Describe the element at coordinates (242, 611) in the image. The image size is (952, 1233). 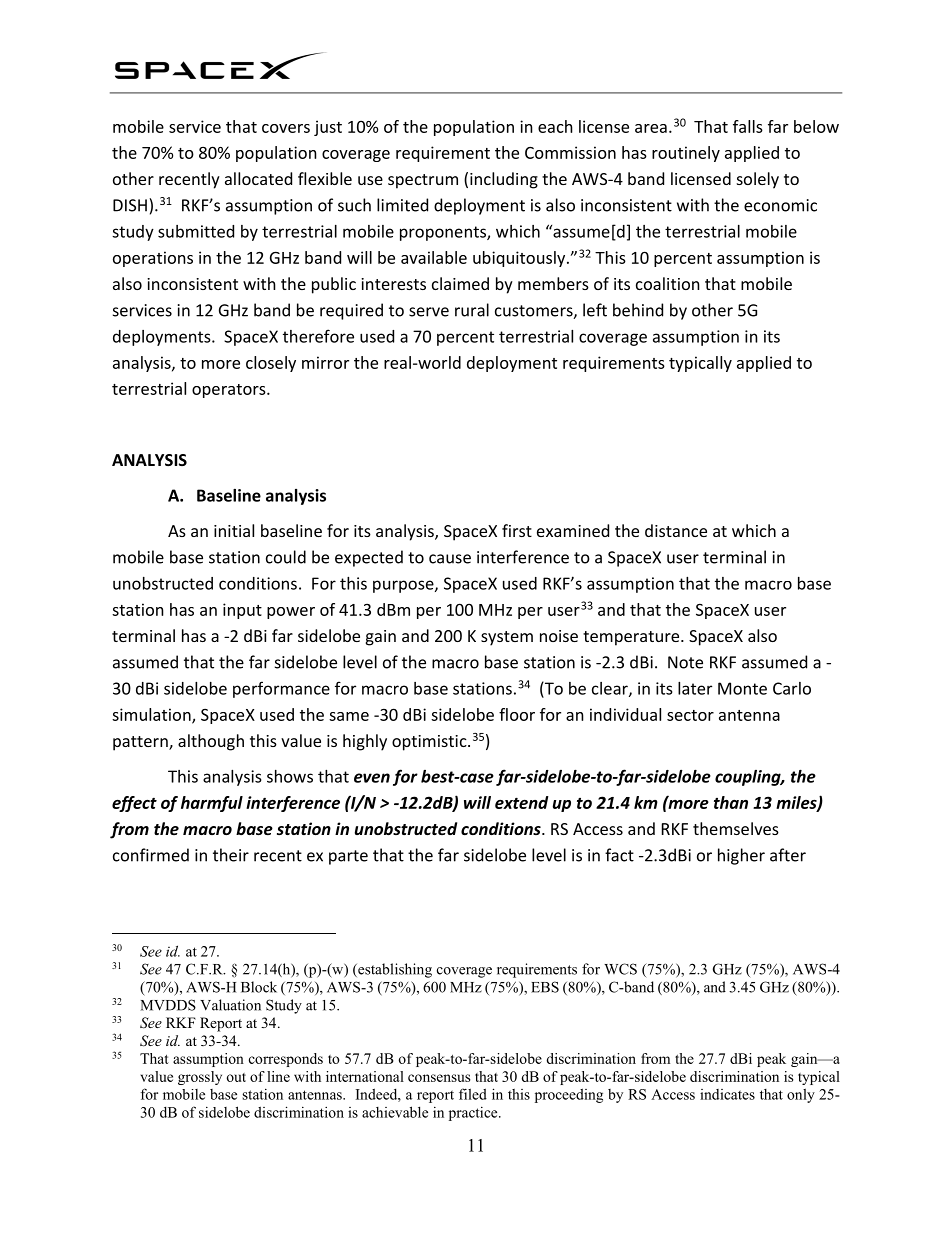
I see `input` at that location.
